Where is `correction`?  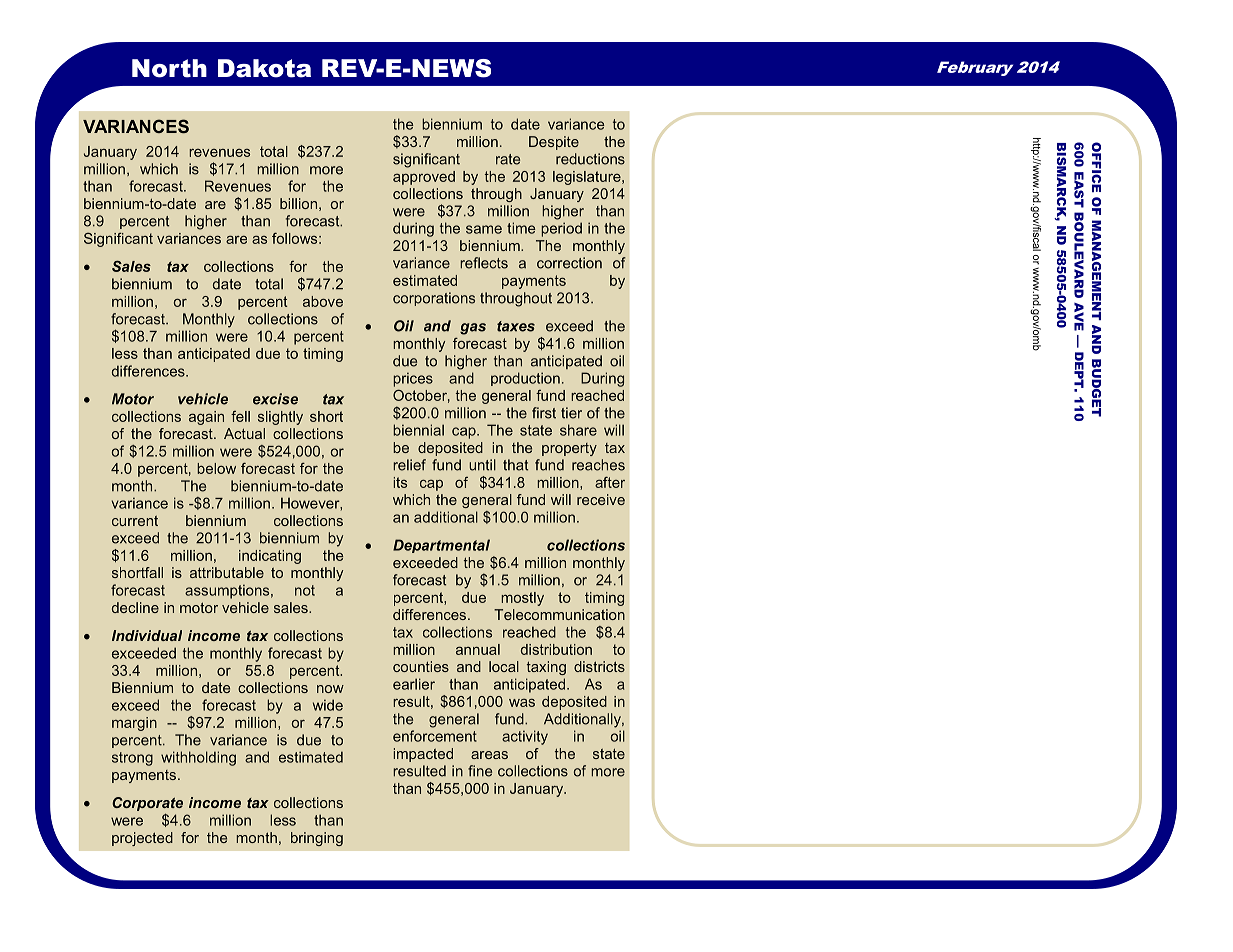
correction is located at coordinates (569, 263).
